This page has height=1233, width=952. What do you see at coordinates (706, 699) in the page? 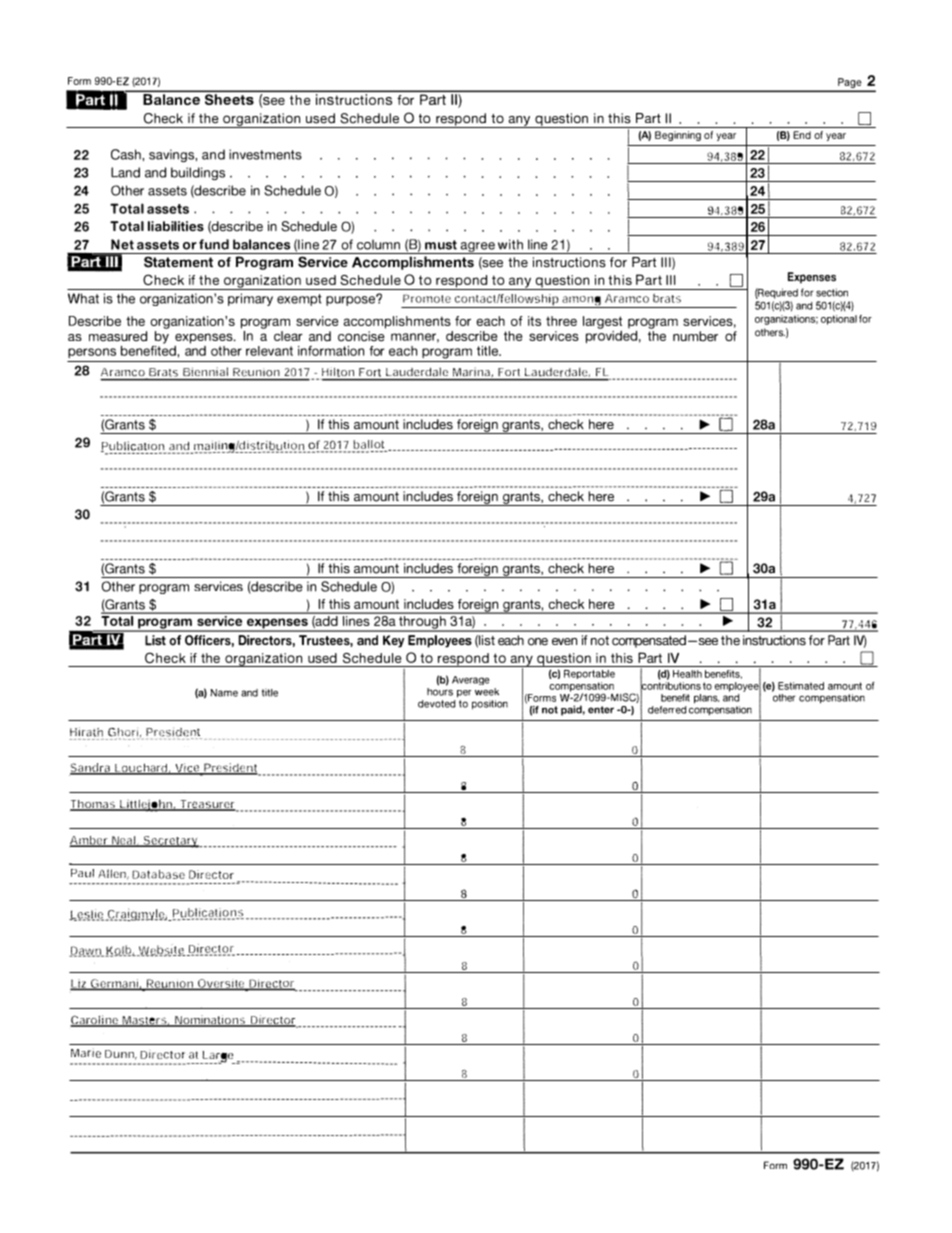
I see `plans` at bounding box center [706, 699].
